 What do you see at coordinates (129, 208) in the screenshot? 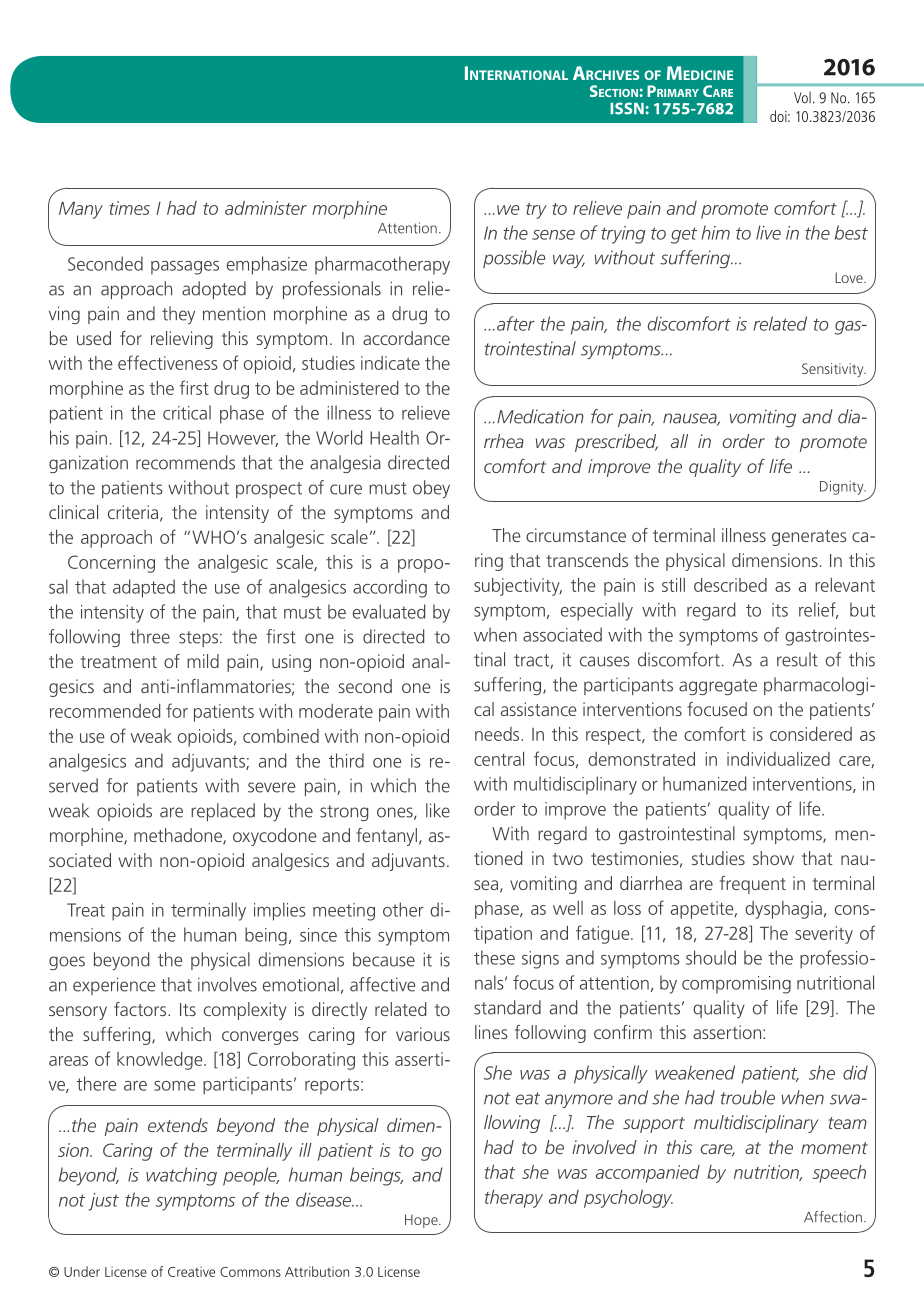
I see `times` at bounding box center [129, 208].
